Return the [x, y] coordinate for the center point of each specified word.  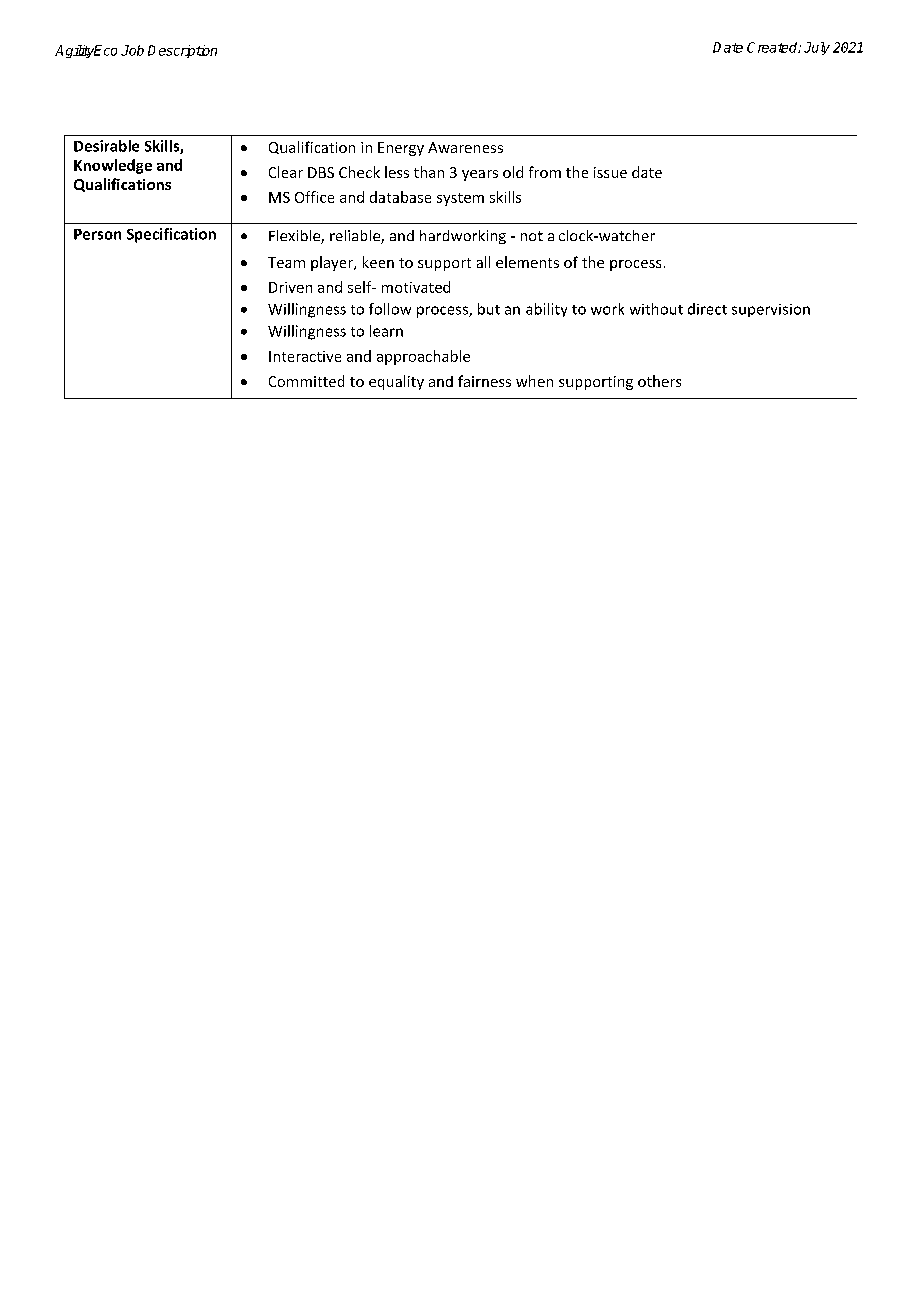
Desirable [106, 146]
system [460, 199]
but [489, 309]
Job [132, 50]
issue [610, 172]
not [532, 236]
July [817, 48]
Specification [171, 235]
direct [707, 309]
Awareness [465, 147]
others [659, 381]
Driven [290, 287]
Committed [306, 381]
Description [182, 51]
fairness [484, 381]
